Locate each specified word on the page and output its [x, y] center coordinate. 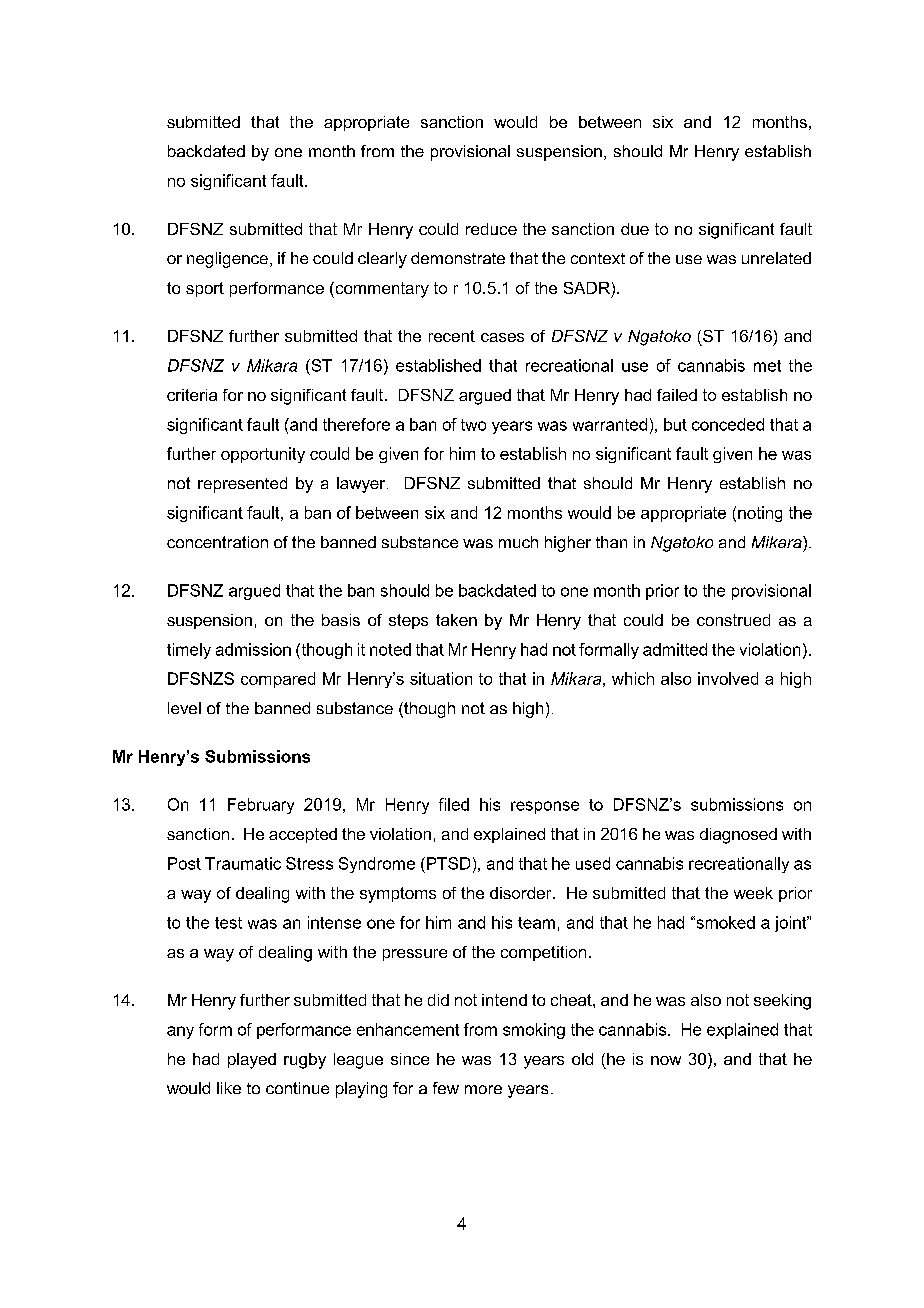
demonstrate [458, 258]
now [666, 1060]
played [252, 1061]
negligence [227, 260]
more [483, 1089]
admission [253, 649]
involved [728, 678]
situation [441, 678]
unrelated [776, 258]
